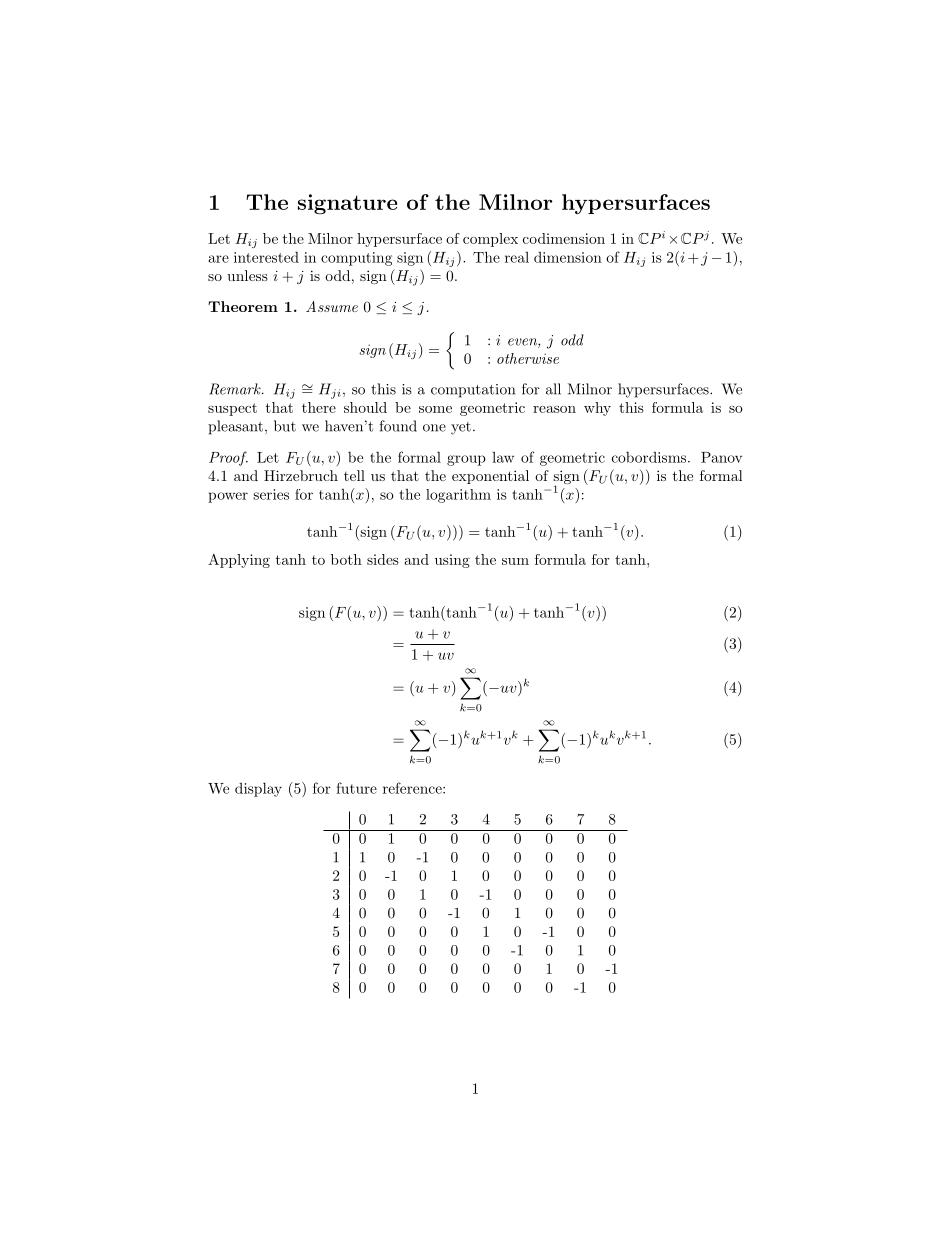 The height and width of the screenshot is (1233, 952). What do you see at coordinates (413, 788) in the screenshot?
I see `reference` at bounding box center [413, 788].
